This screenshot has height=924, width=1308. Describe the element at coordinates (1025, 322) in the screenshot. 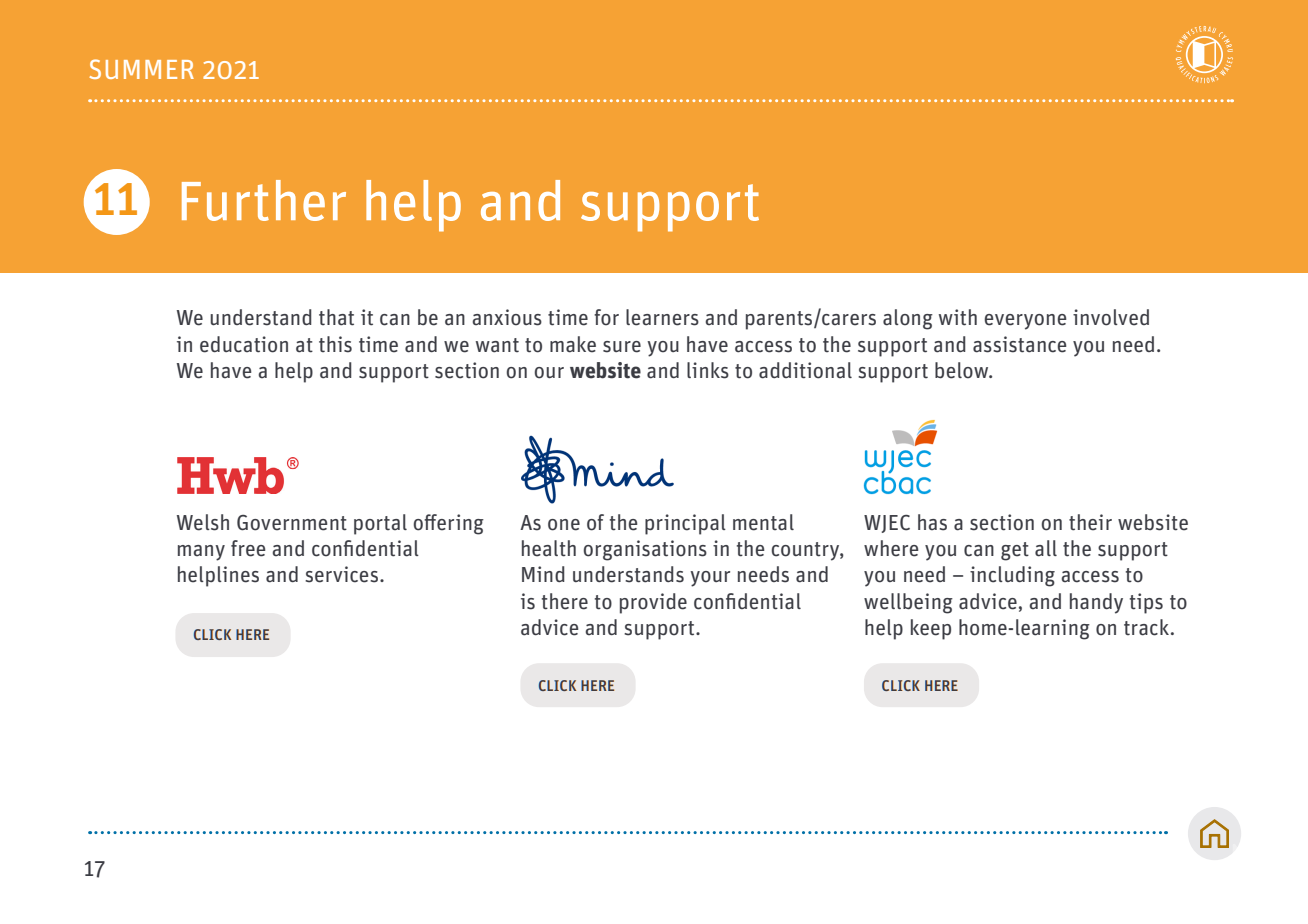

I see `everyone` at that location.
